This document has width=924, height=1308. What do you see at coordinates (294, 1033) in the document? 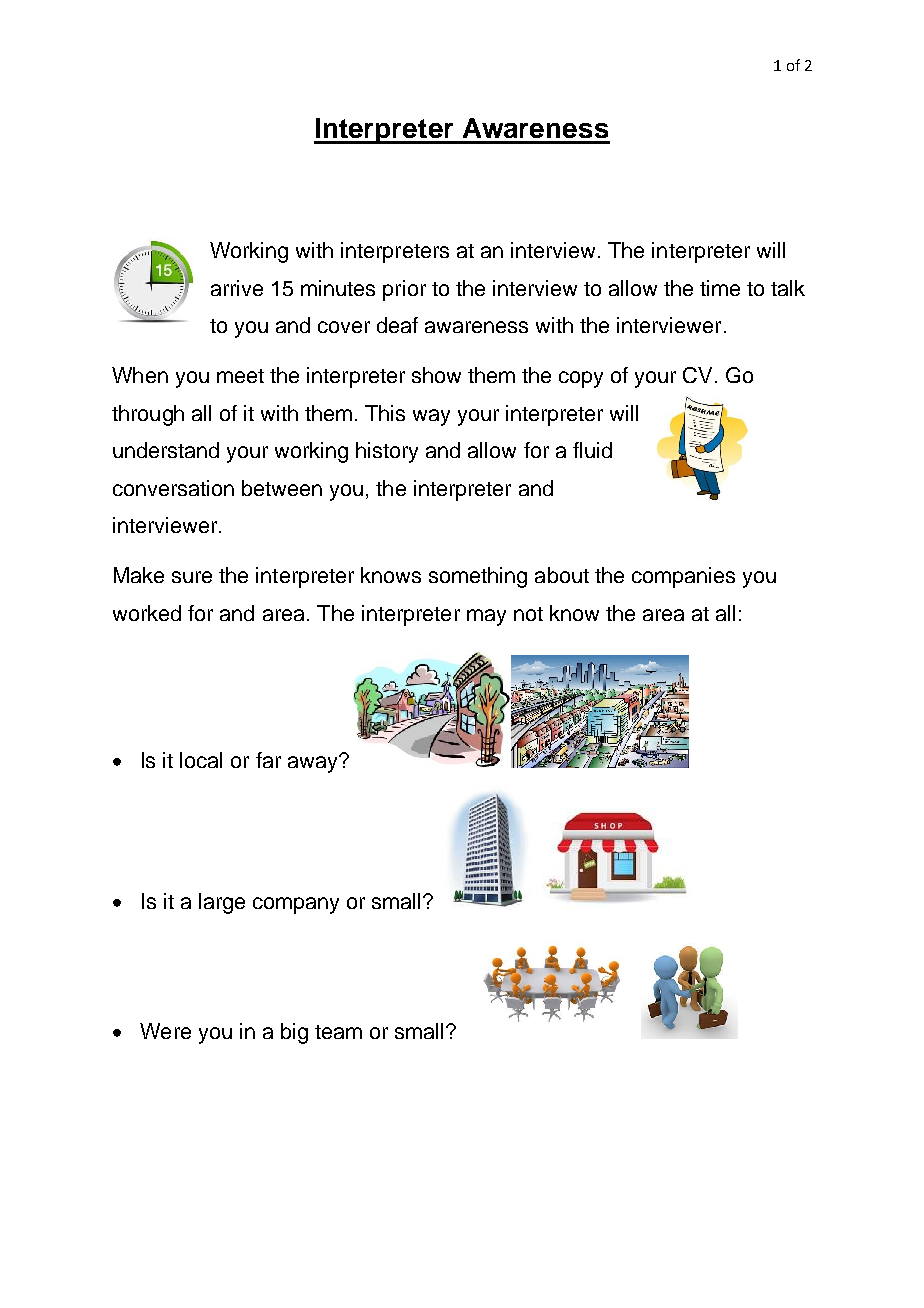
I see `big` at bounding box center [294, 1033].
